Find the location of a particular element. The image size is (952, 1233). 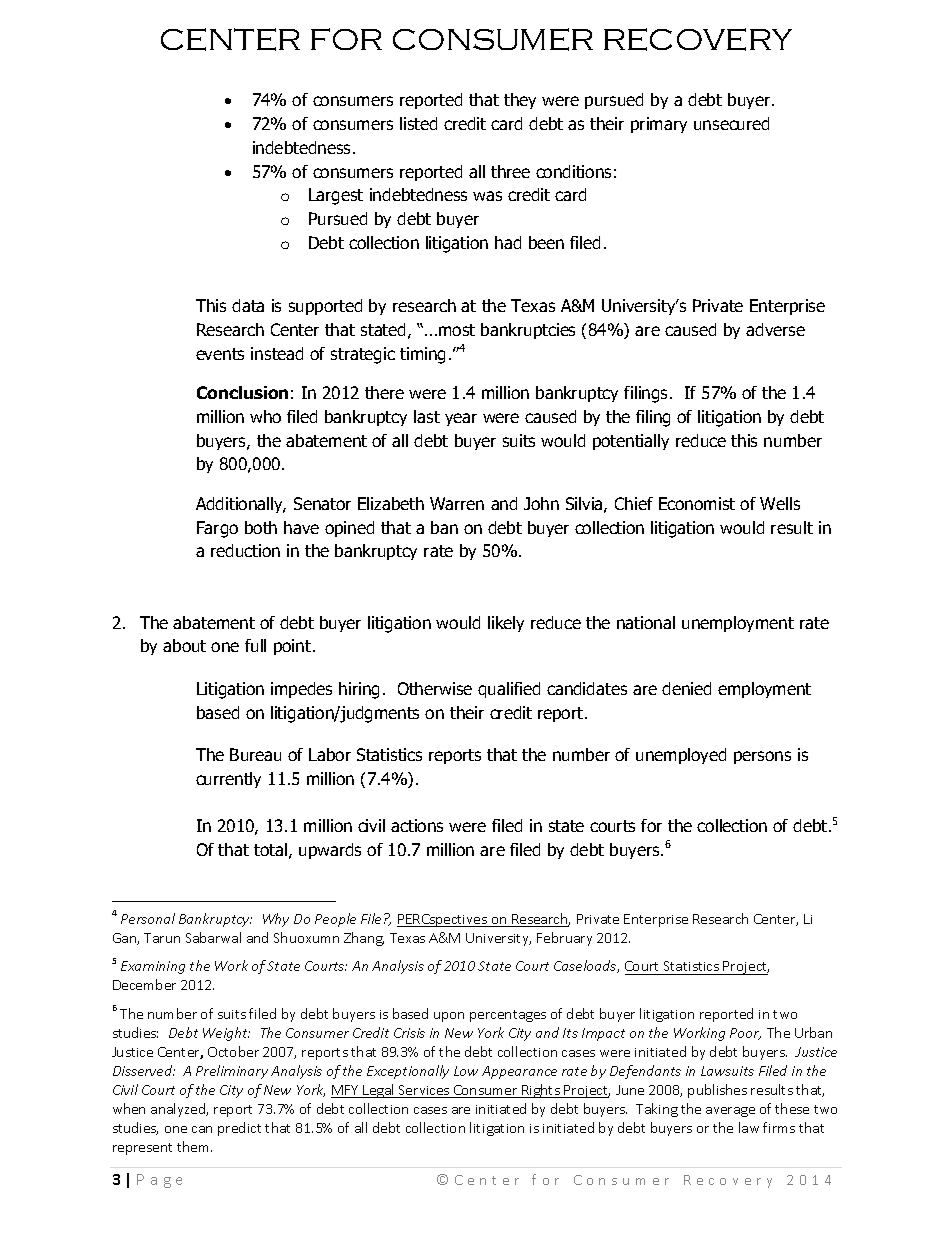

unsecured is located at coordinates (731, 123).
